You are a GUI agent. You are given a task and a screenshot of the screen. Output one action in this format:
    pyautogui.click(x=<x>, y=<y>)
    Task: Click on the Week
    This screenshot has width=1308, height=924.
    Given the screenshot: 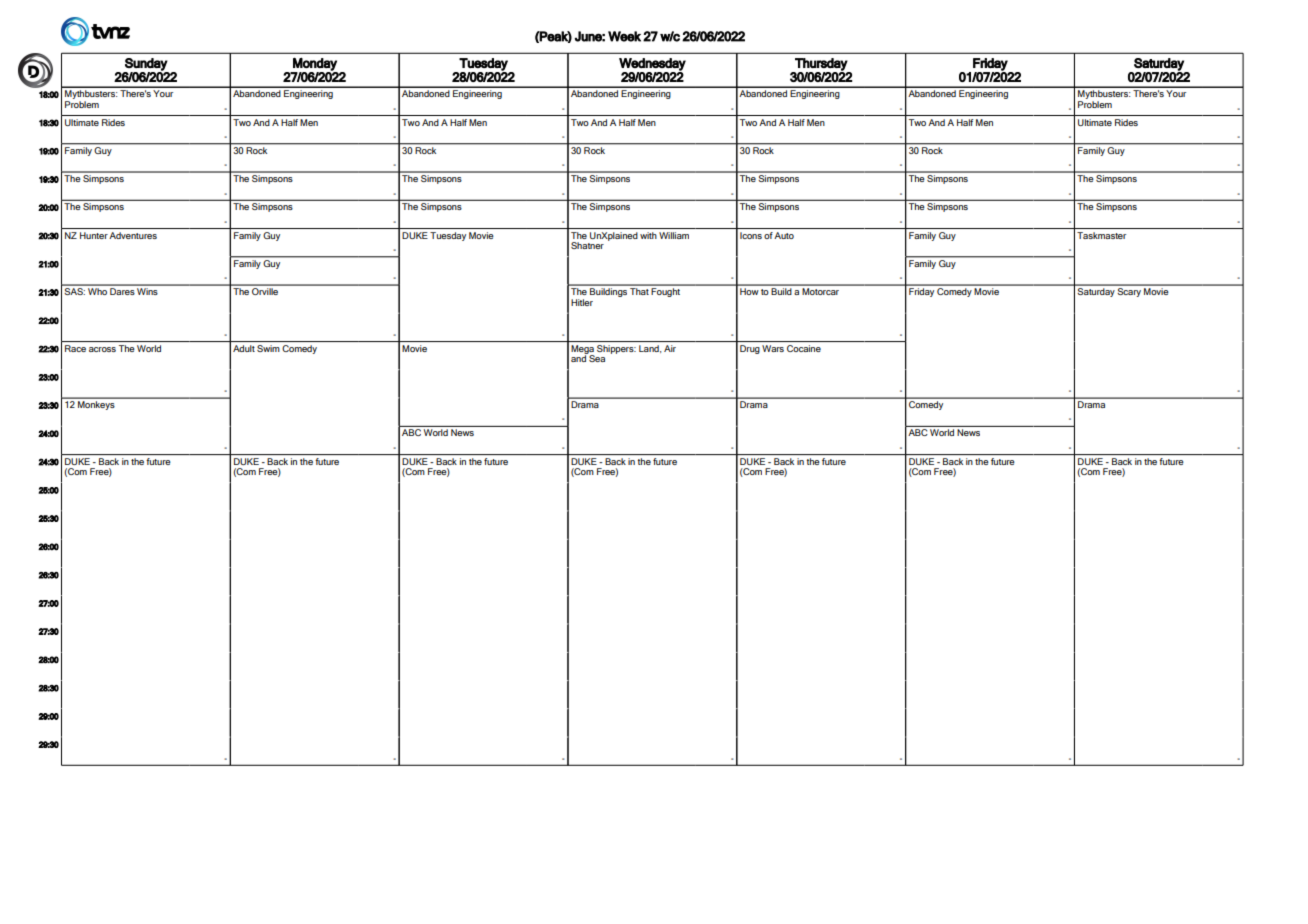 What is the action you would take?
    pyautogui.click(x=624, y=36)
